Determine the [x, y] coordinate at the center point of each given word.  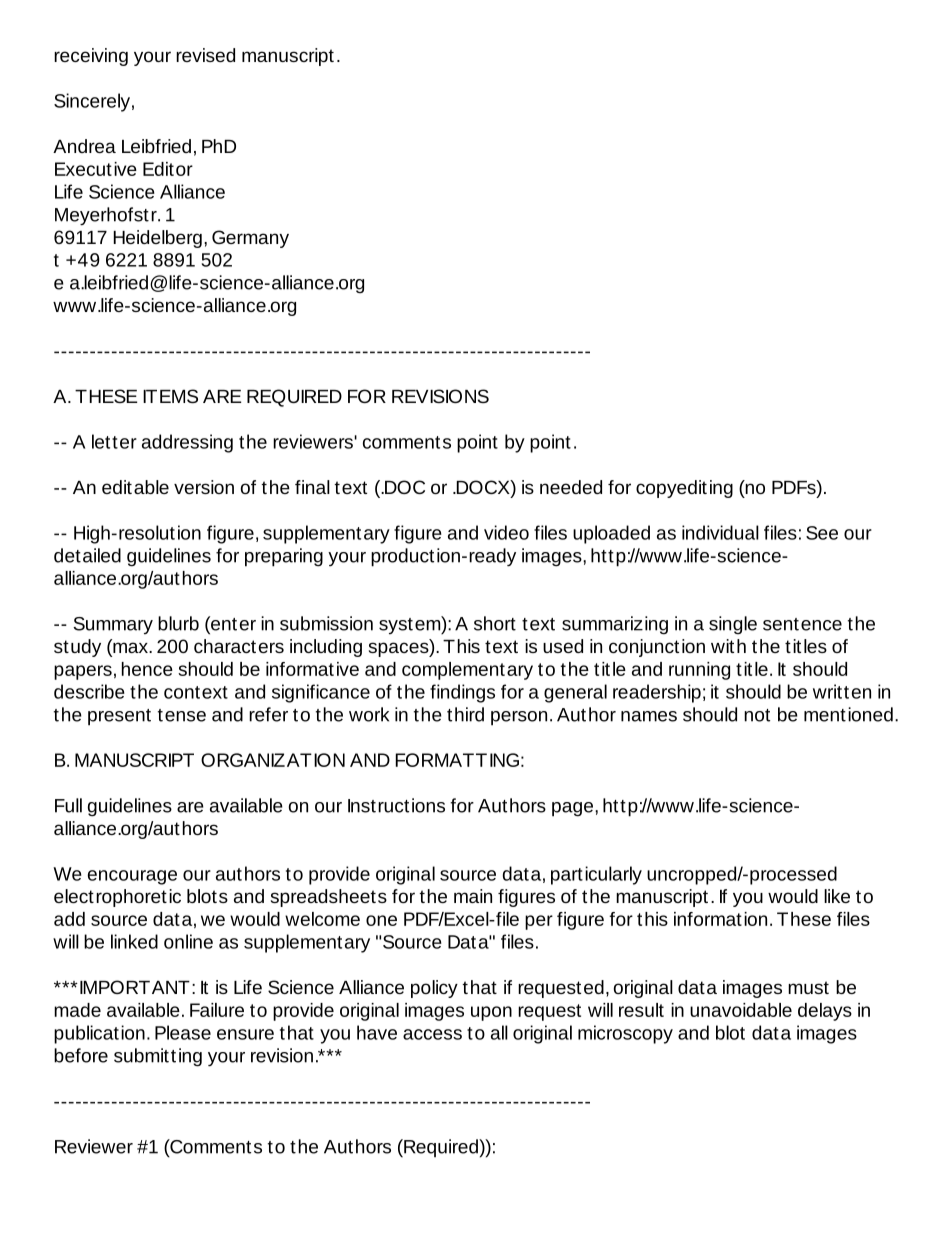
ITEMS [170, 396]
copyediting [684, 489]
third [465, 714]
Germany [250, 239]
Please [183, 1032]
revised [205, 55]
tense [182, 715]
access [432, 1034]
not [757, 715]
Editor [168, 169]
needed [571, 487]
